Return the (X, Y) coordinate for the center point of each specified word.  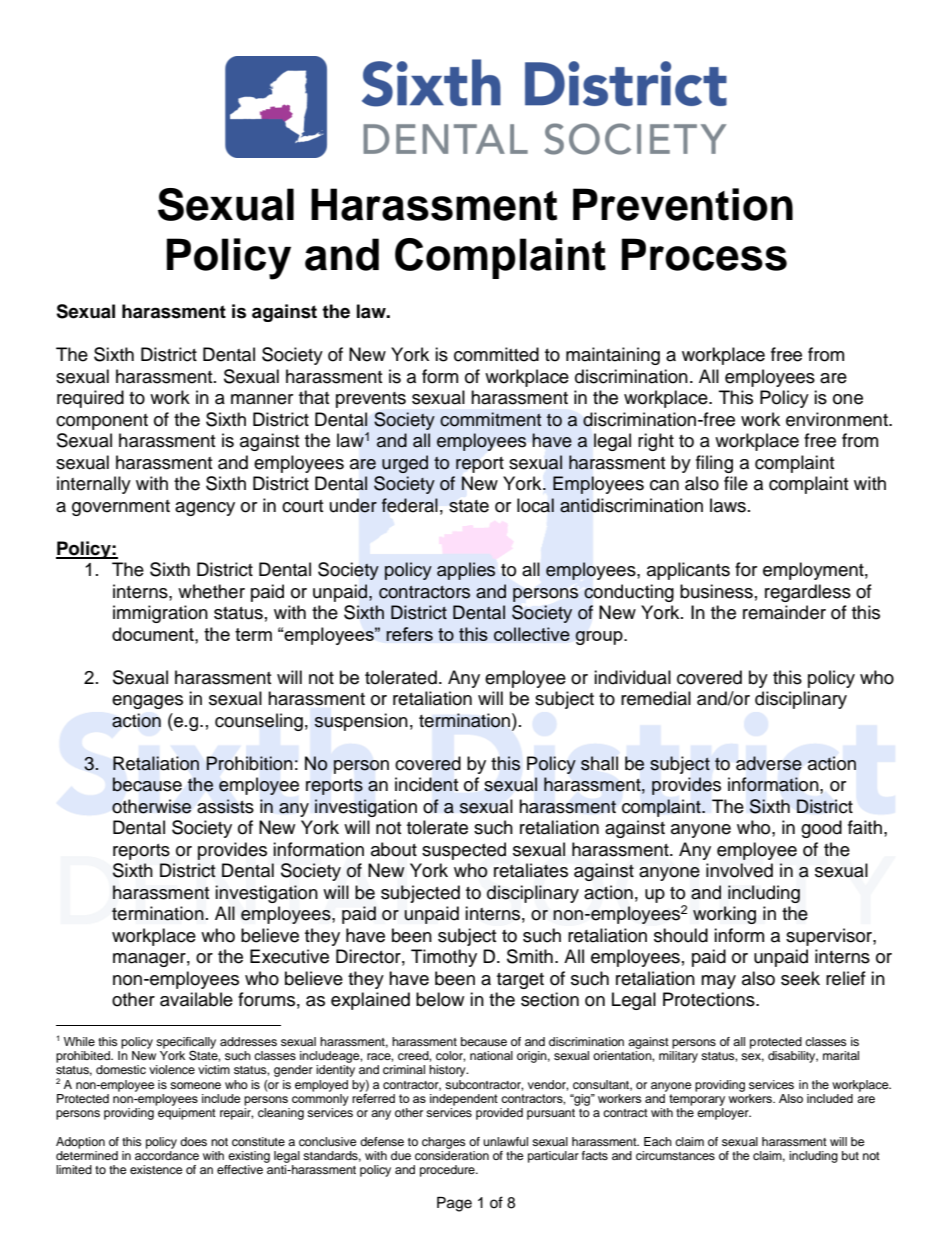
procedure (448, 1171)
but (850, 1155)
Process (704, 254)
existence (156, 1169)
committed (496, 354)
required (90, 399)
